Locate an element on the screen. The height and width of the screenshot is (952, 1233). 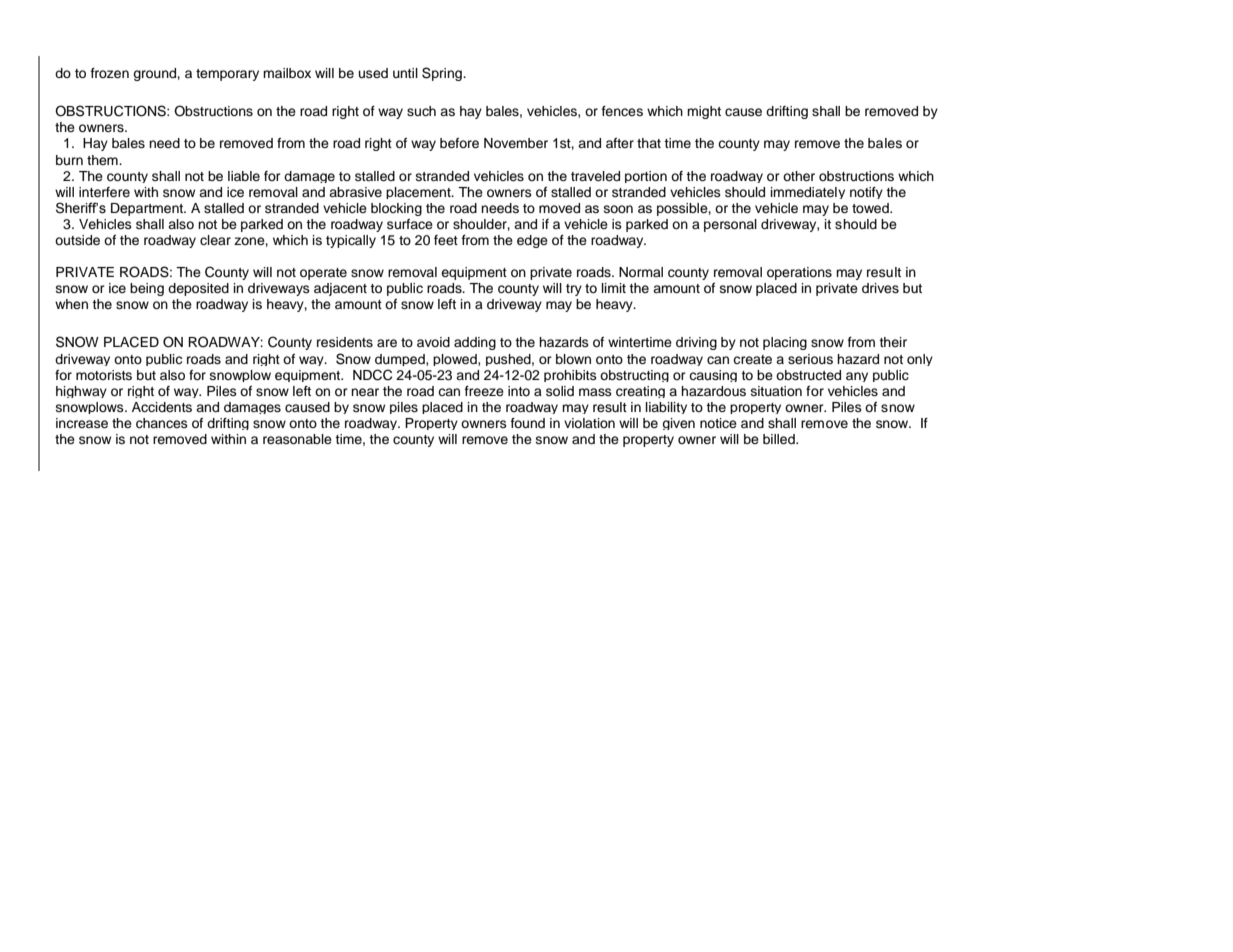
immediately is located at coordinates (808, 193).
